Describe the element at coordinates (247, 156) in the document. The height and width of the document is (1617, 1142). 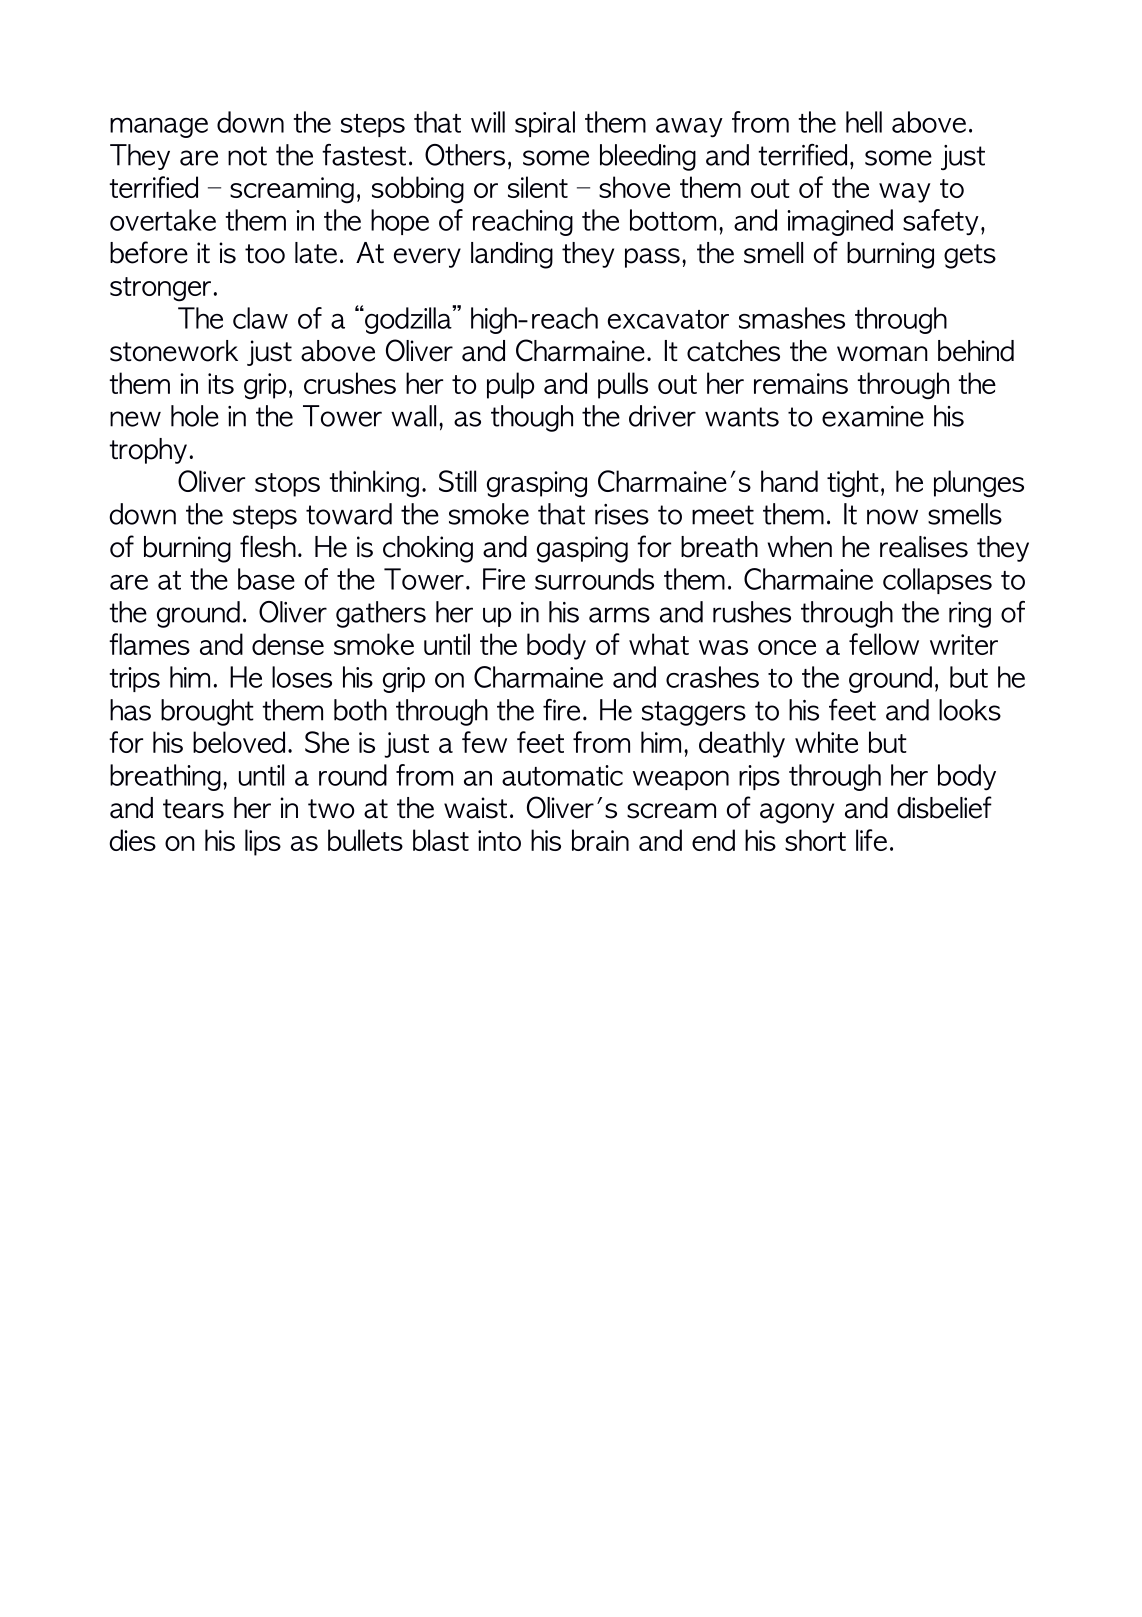
I see `not` at that location.
